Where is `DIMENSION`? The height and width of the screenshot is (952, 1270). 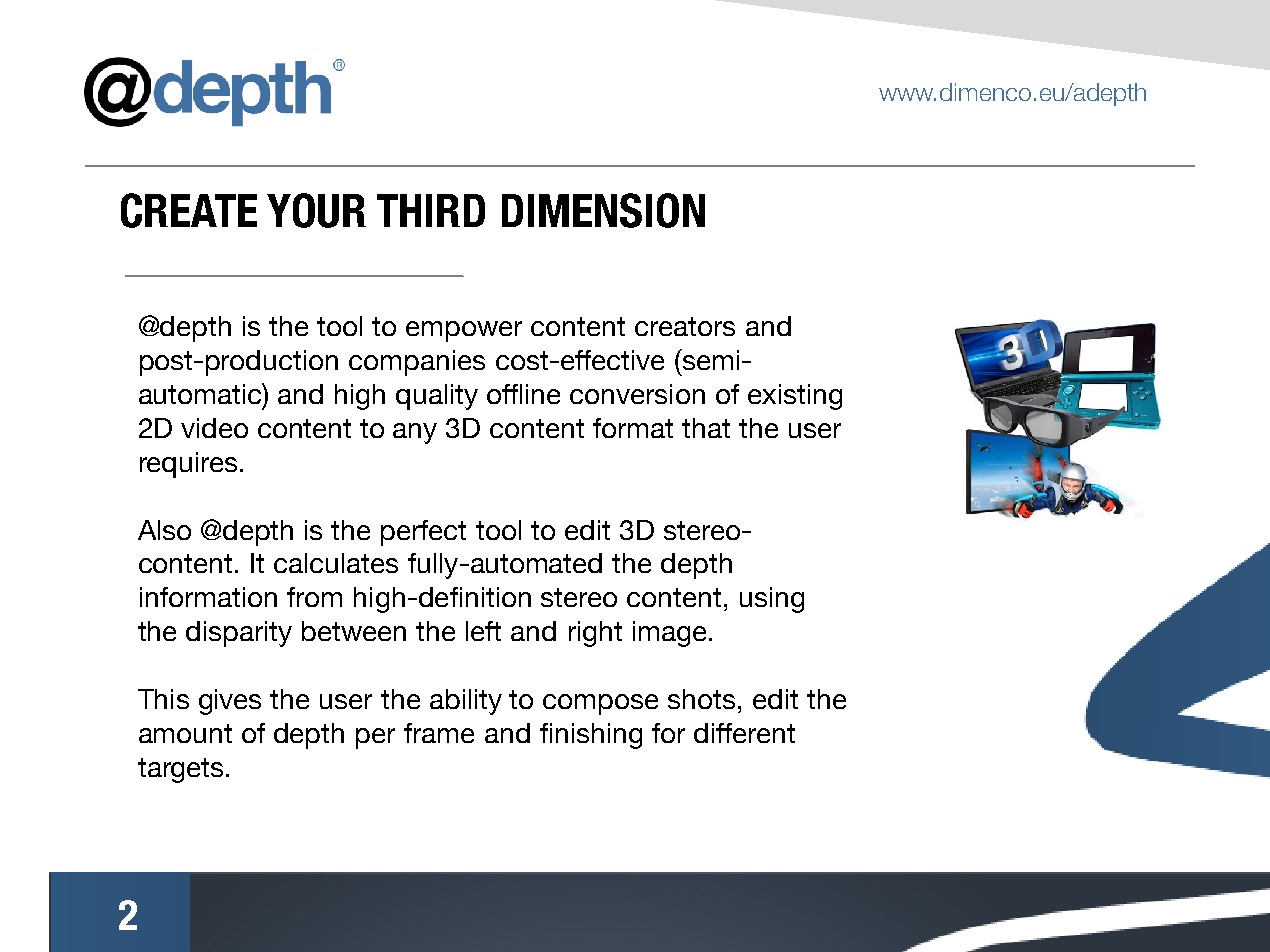
DIMENSION is located at coordinates (603, 210).
